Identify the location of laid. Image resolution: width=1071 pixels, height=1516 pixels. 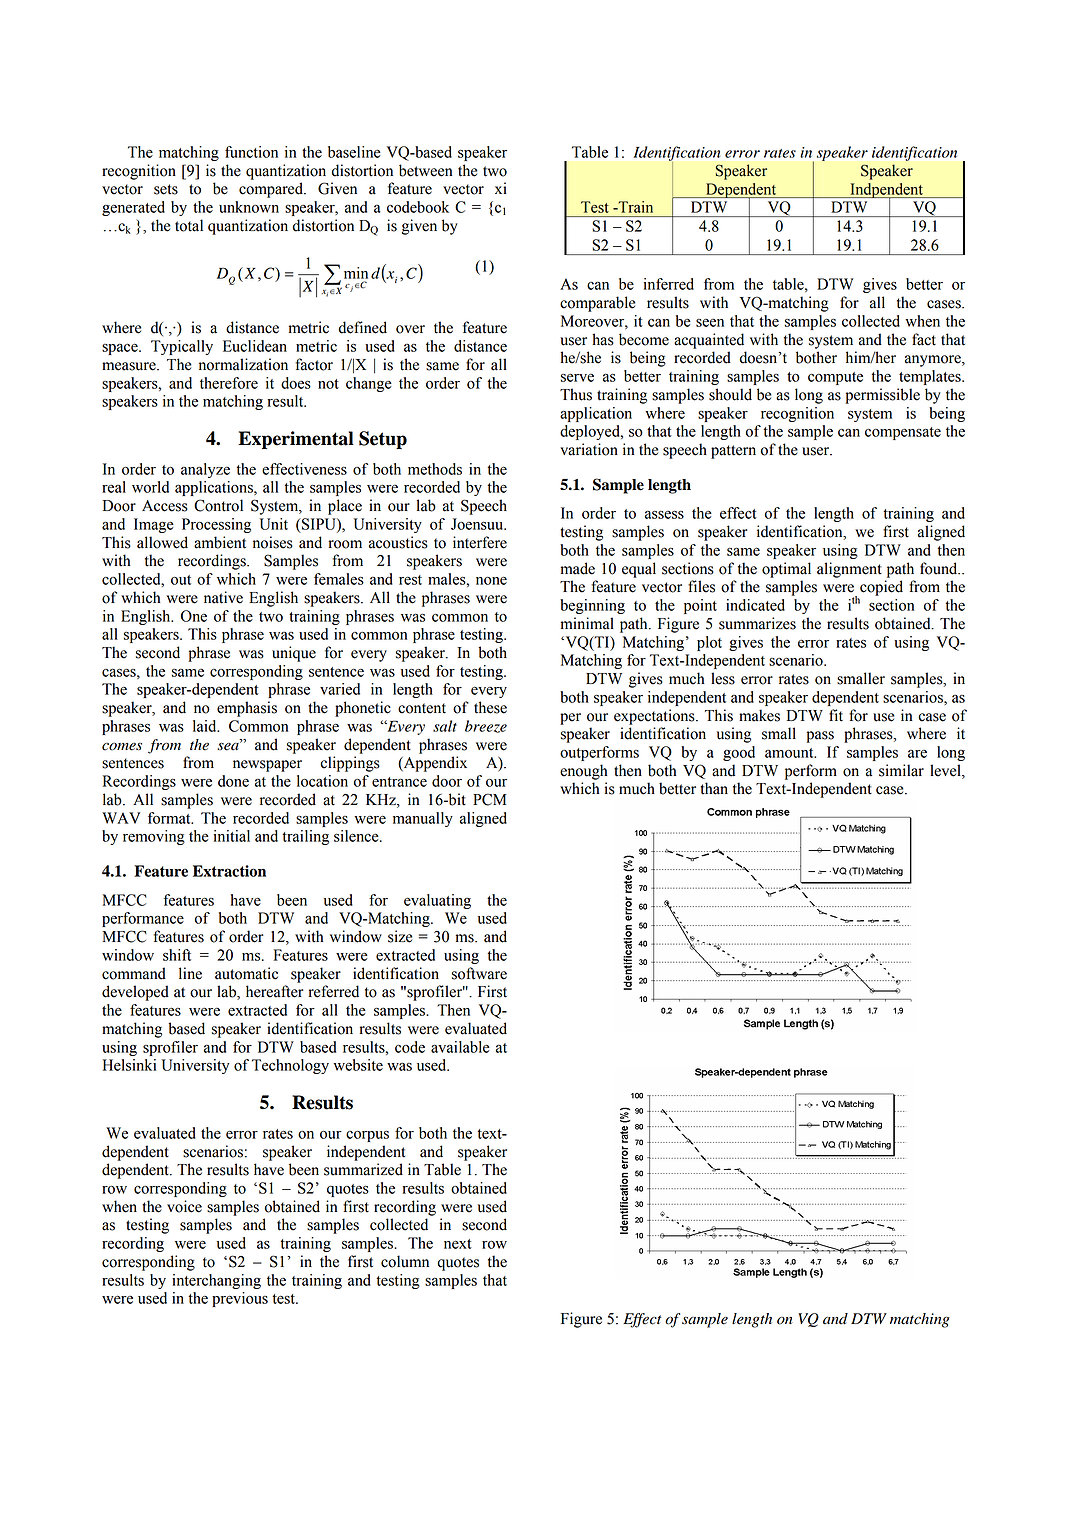
(206, 726).
